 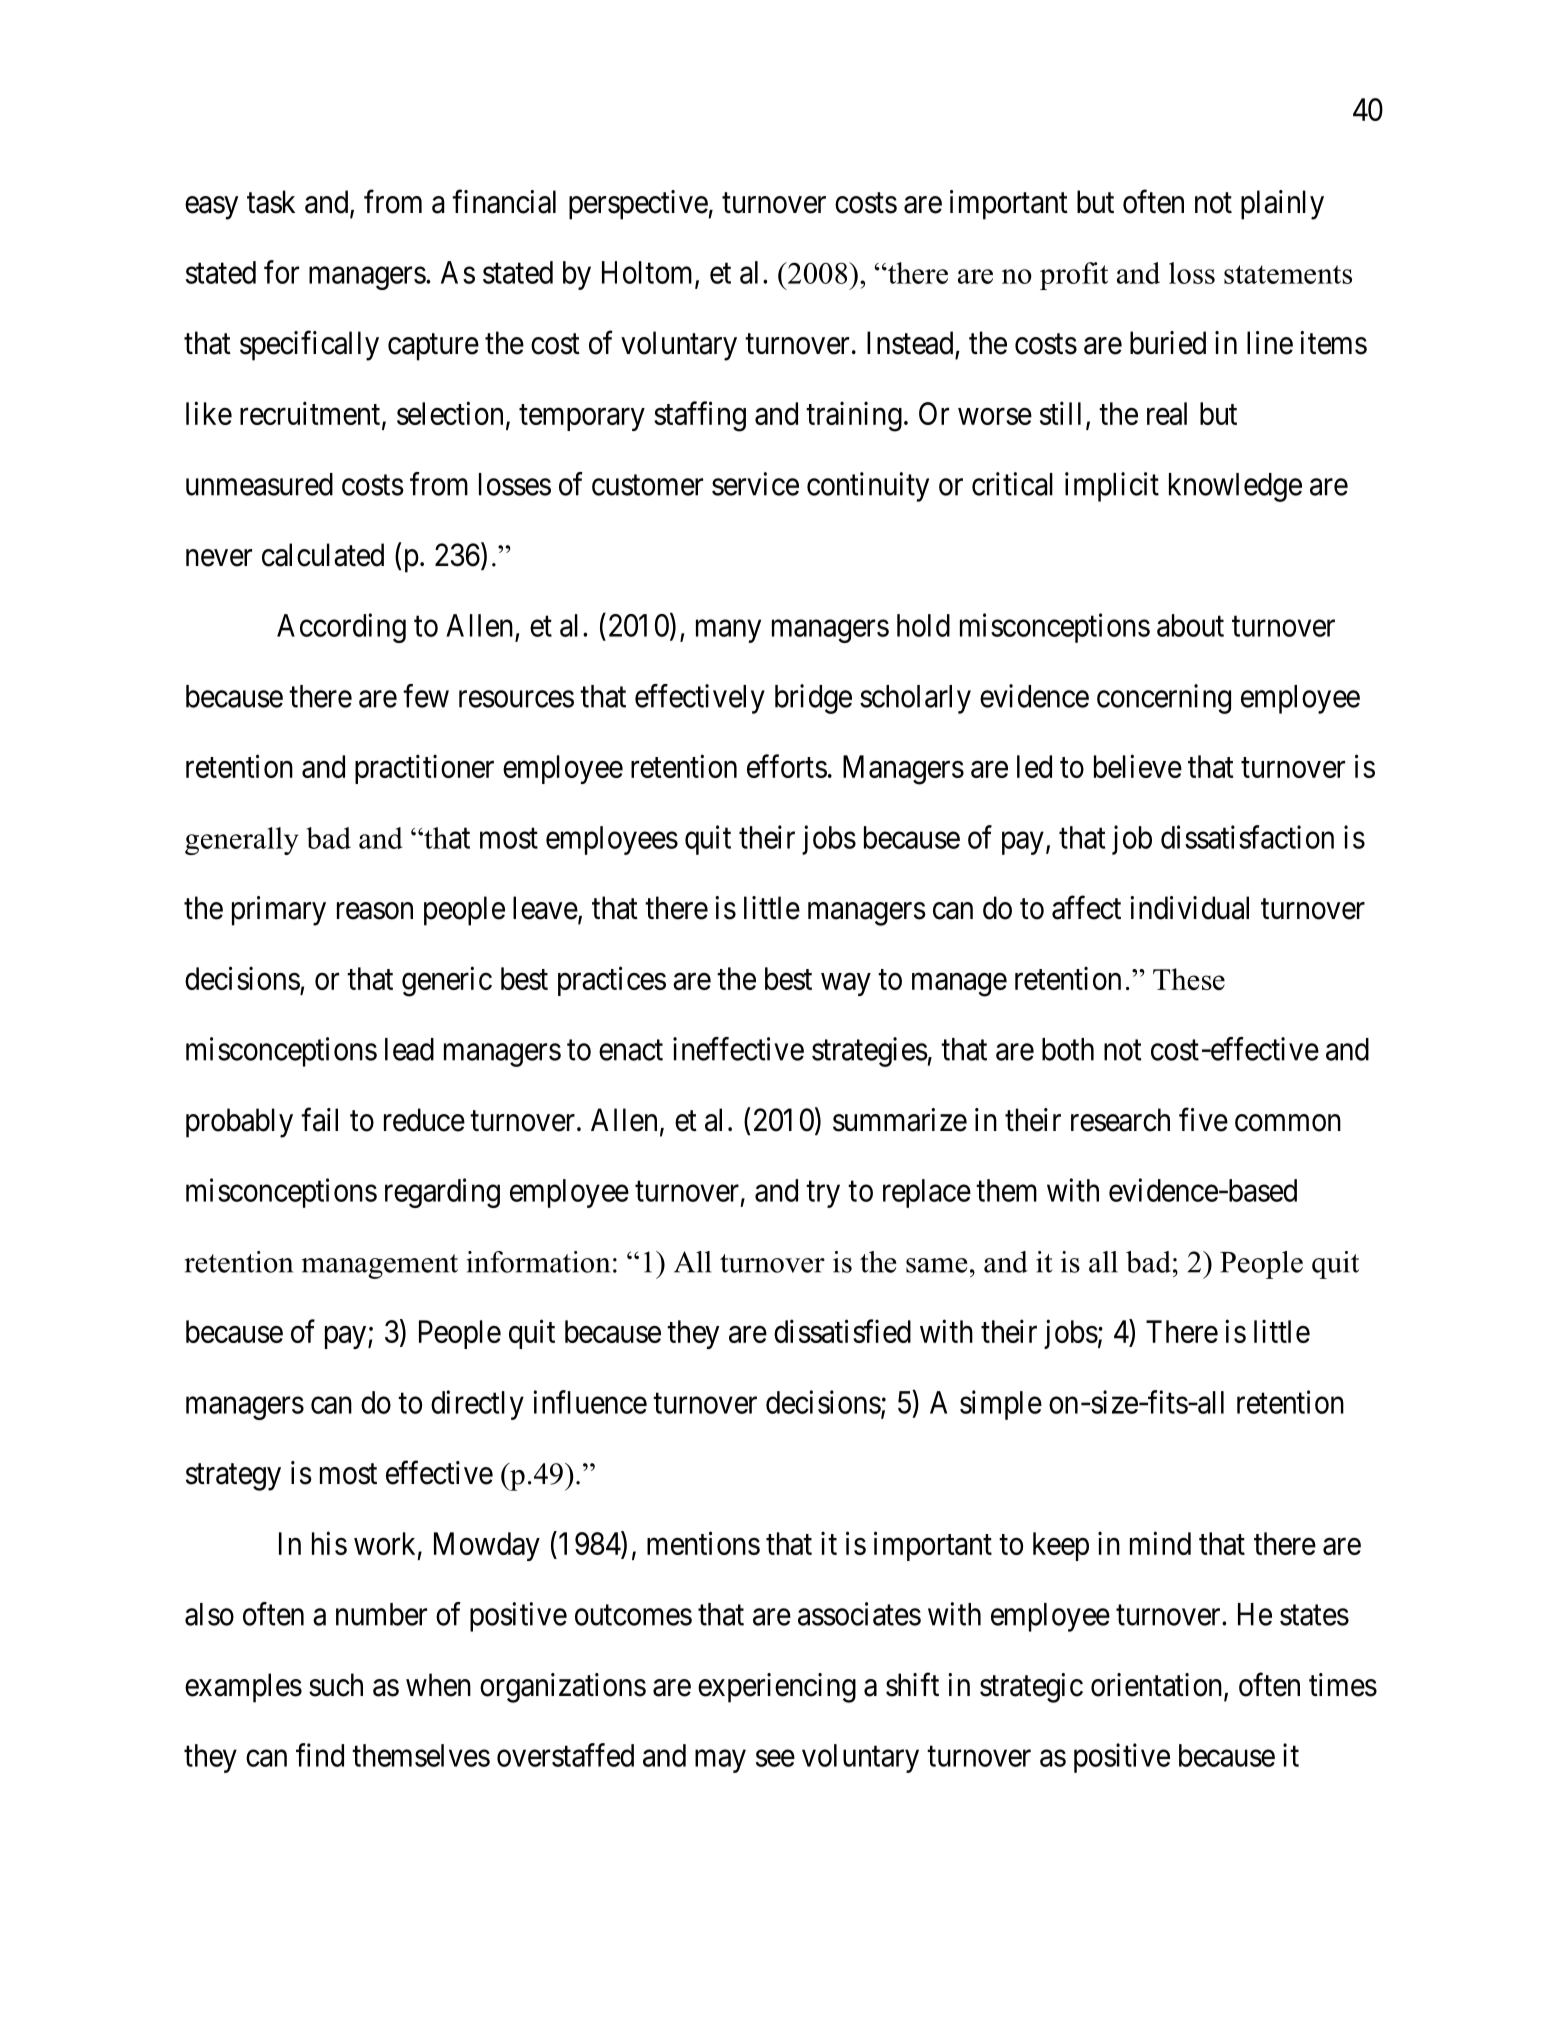 What do you see at coordinates (242, 841) in the screenshot?
I see `generally` at bounding box center [242, 841].
